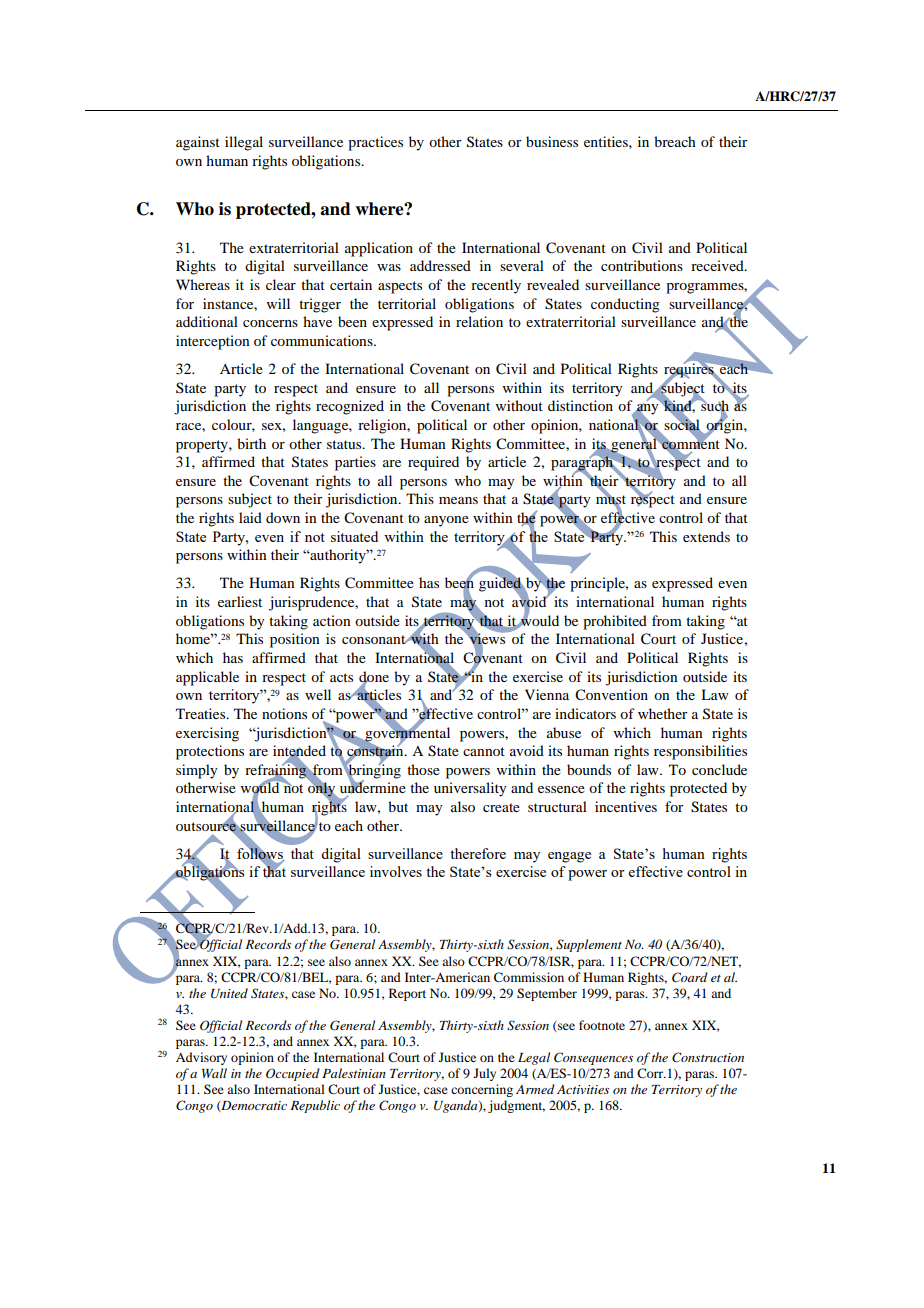 The width and height of the screenshot is (924, 1308). Describe the element at coordinates (198, 143) in the screenshot. I see `against` at that location.
